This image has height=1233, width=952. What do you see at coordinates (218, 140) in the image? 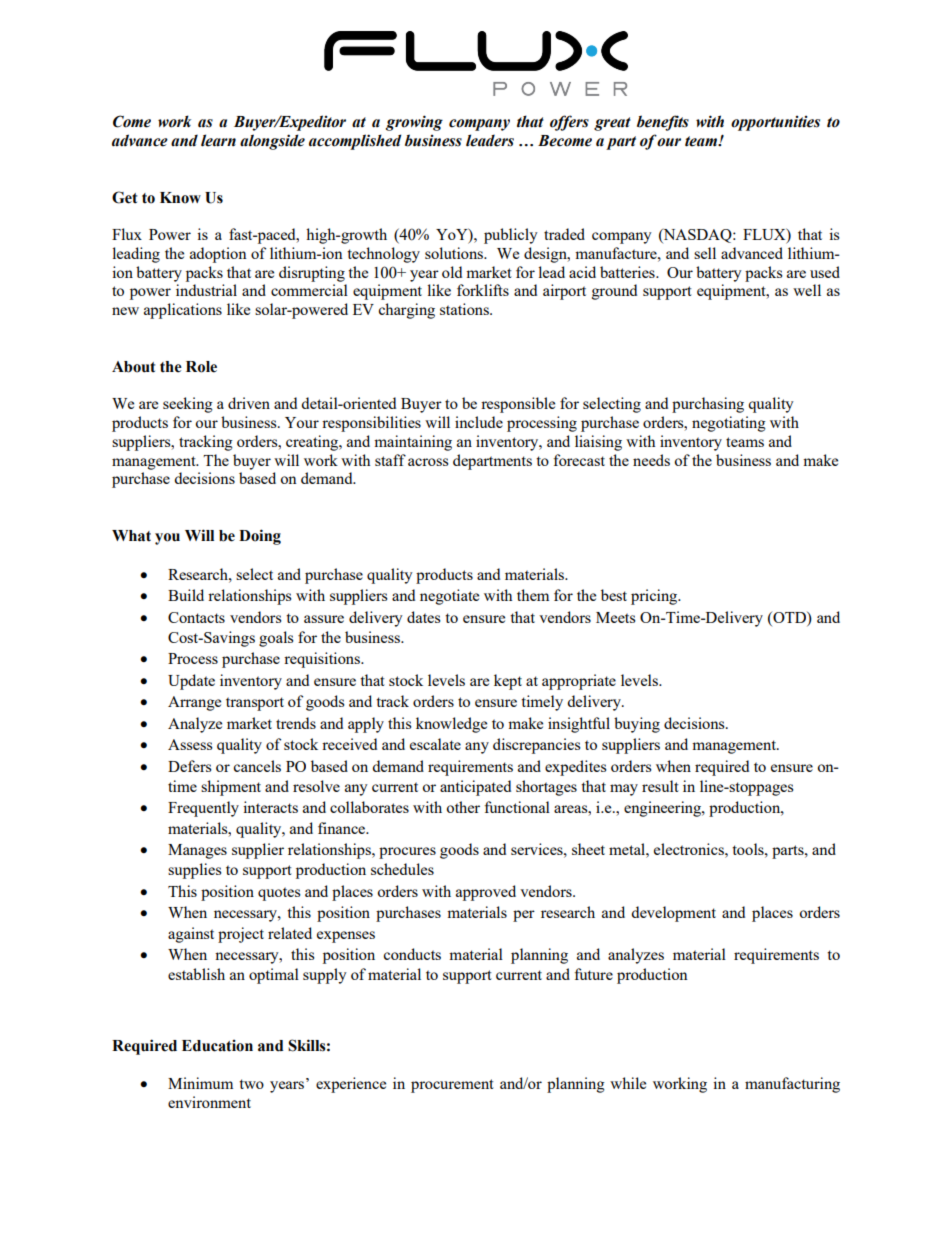
I see `learn` at bounding box center [218, 140].
